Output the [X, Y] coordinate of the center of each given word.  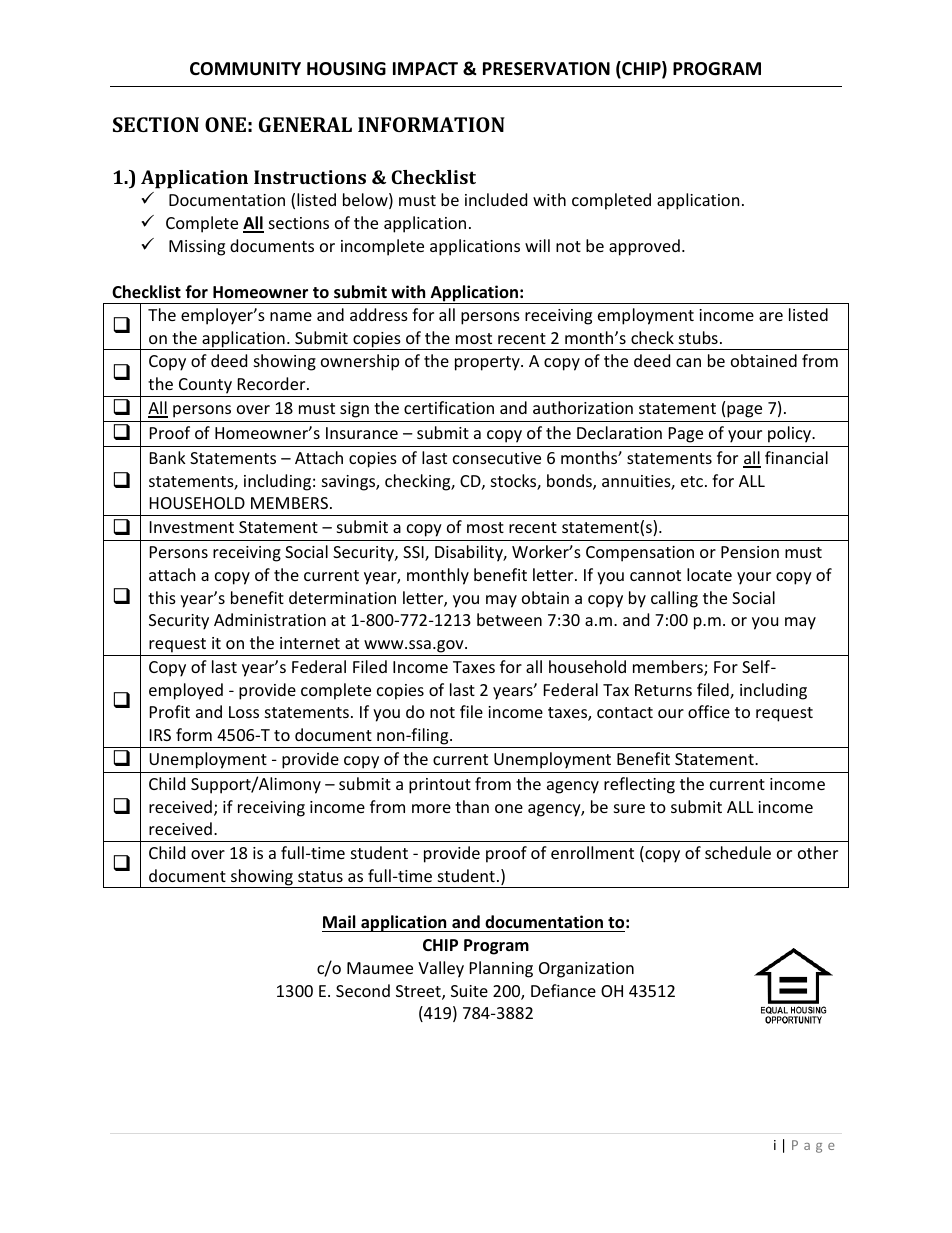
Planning [501, 969]
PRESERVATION [546, 69]
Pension [750, 552]
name [291, 316]
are [771, 316]
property [488, 363]
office [709, 711]
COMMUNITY [245, 69]
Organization [586, 970]
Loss [244, 712]
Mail [339, 921]
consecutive [497, 458]
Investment [192, 527]
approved [644, 247]
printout [440, 786]
